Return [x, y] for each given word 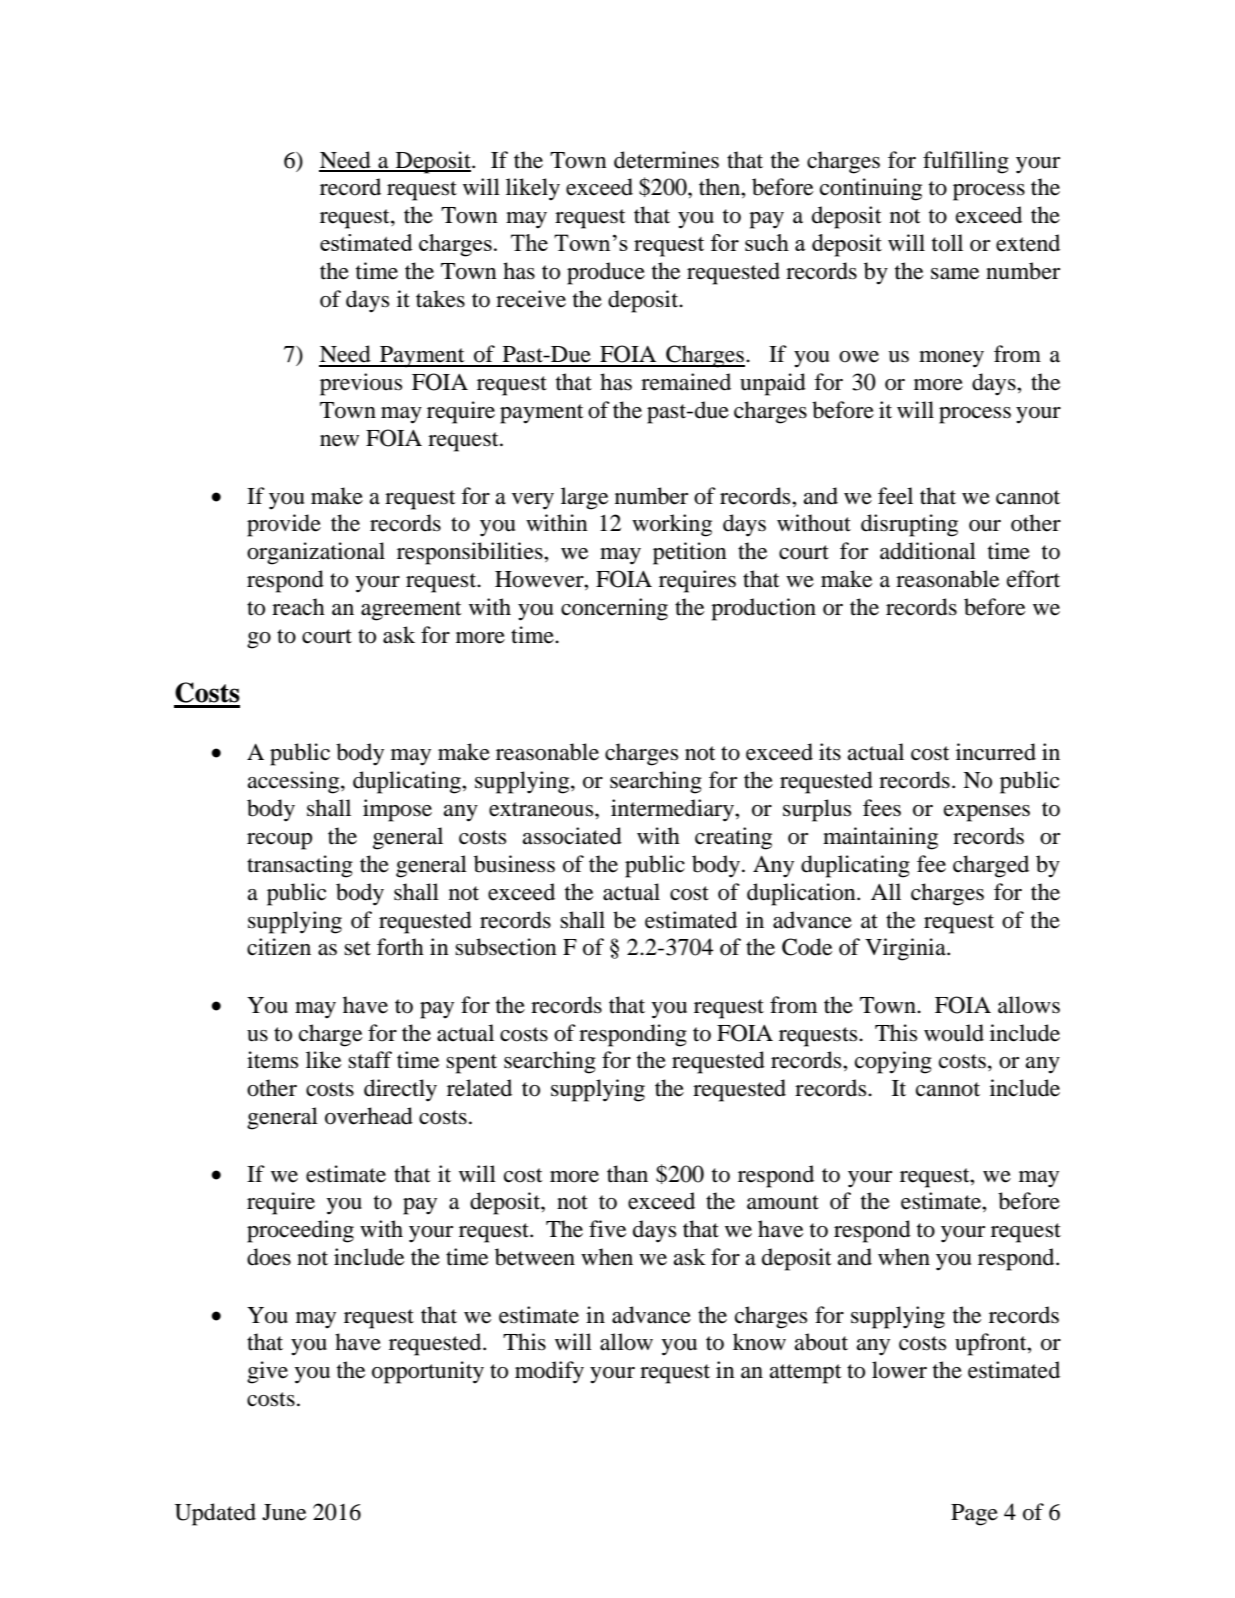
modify [549, 1372]
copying [893, 1062]
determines [666, 160]
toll [947, 243]
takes [440, 299]
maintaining [880, 838]
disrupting [909, 525]
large [585, 498]
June [284, 1512]
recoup [279, 841]
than [627, 1174]
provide [284, 525]
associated [572, 836]
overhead [369, 1116]
